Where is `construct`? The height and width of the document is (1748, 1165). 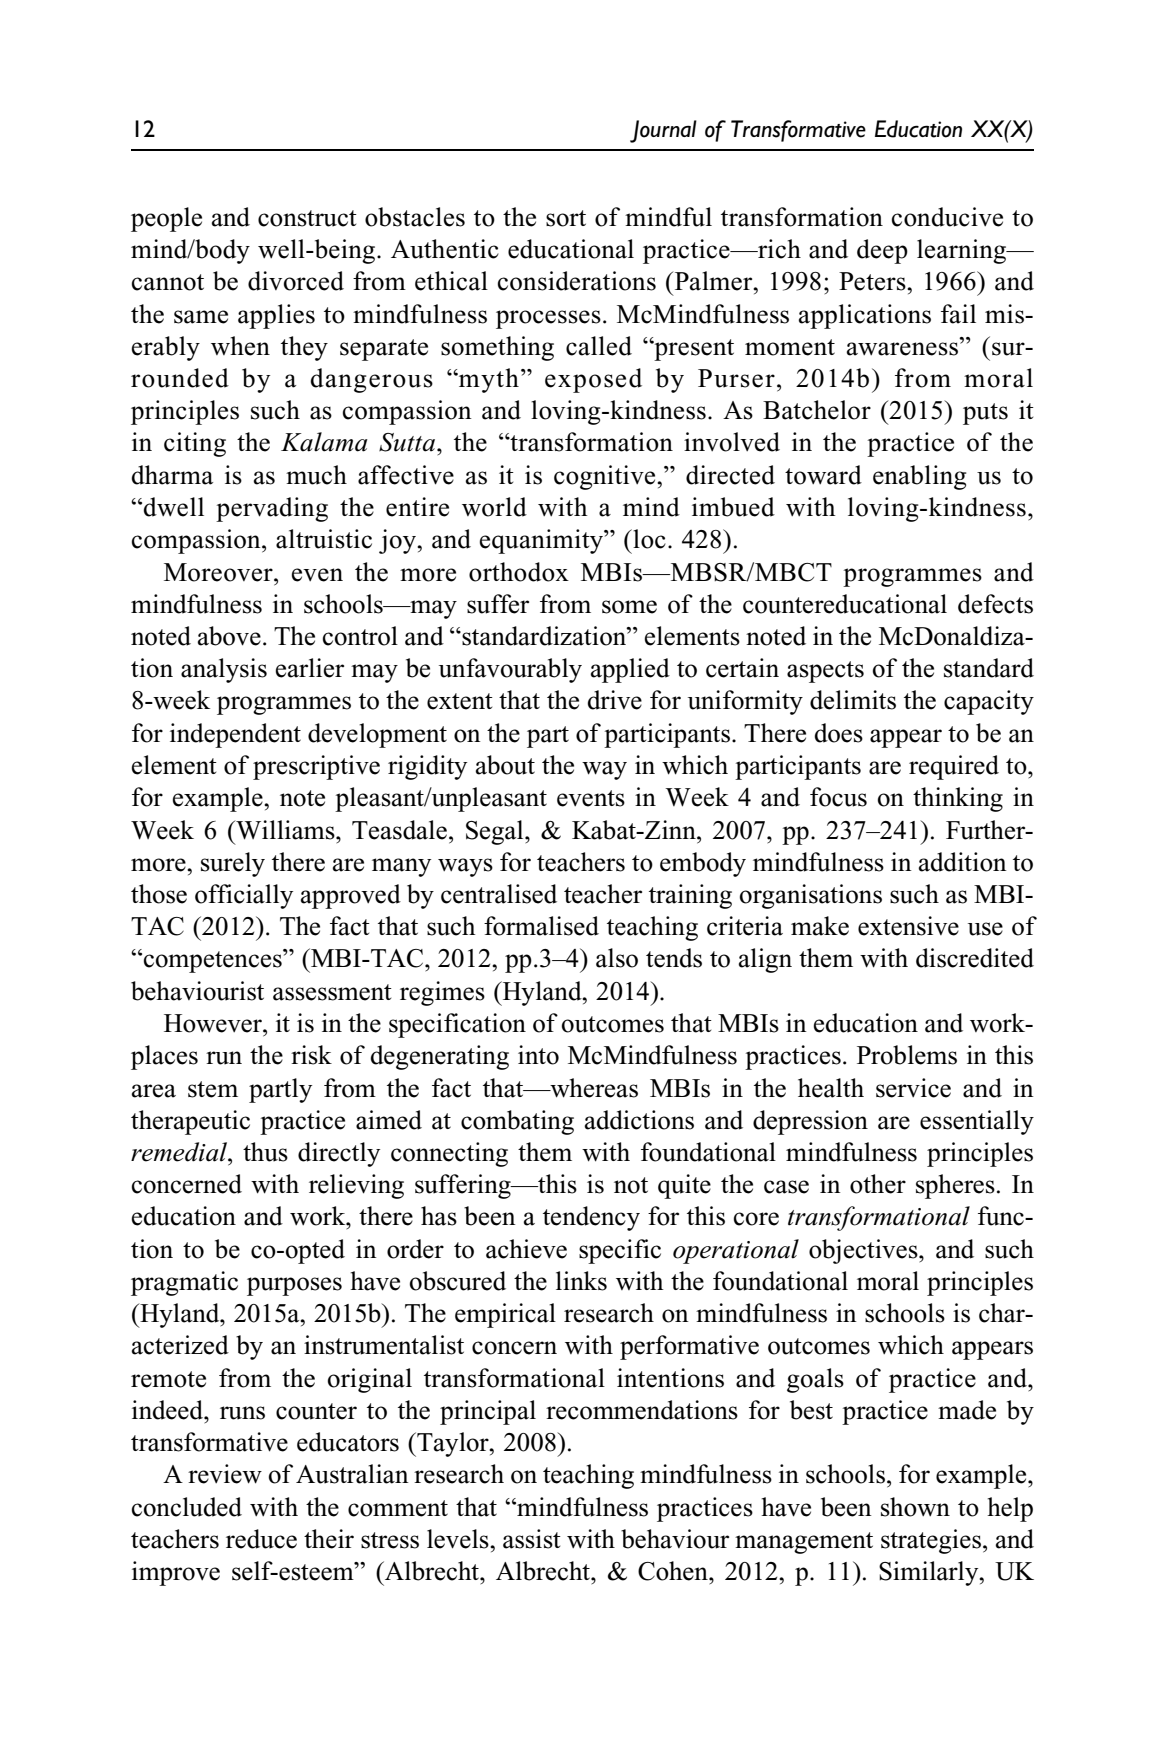 construct is located at coordinates (307, 218).
